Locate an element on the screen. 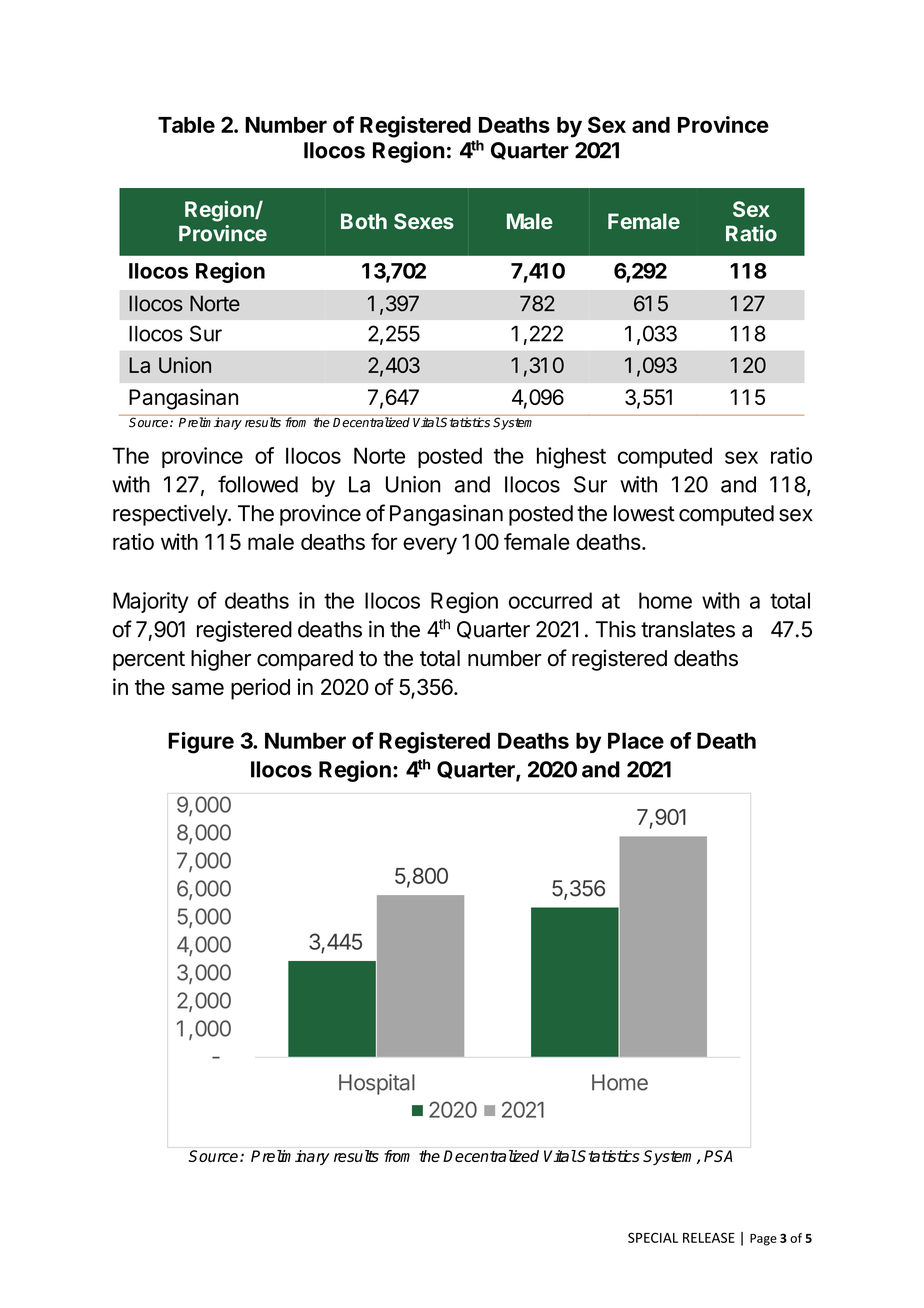  Hospital is located at coordinates (377, 1084).
